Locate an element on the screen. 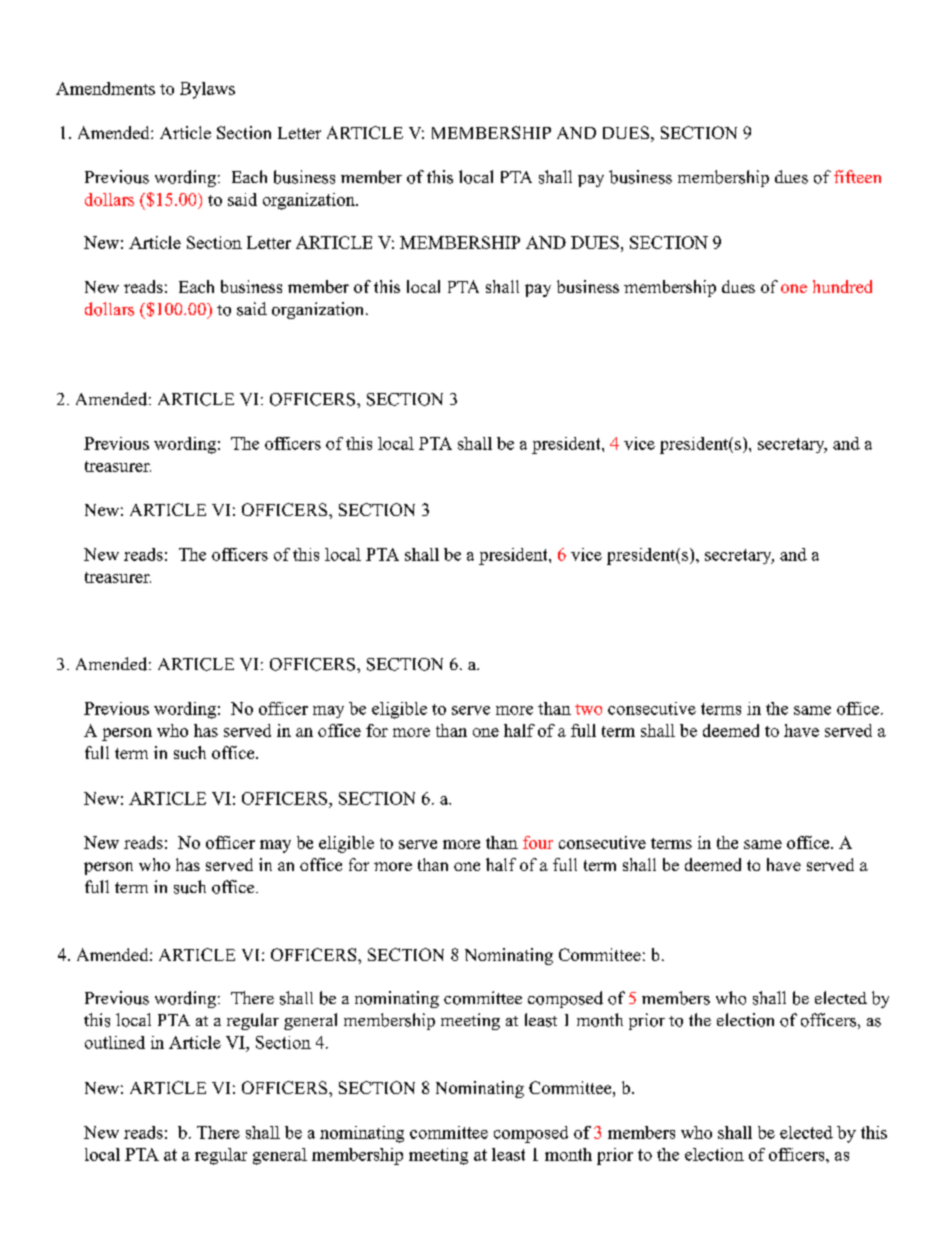  Amendments is located at coordinates (105, 88).
